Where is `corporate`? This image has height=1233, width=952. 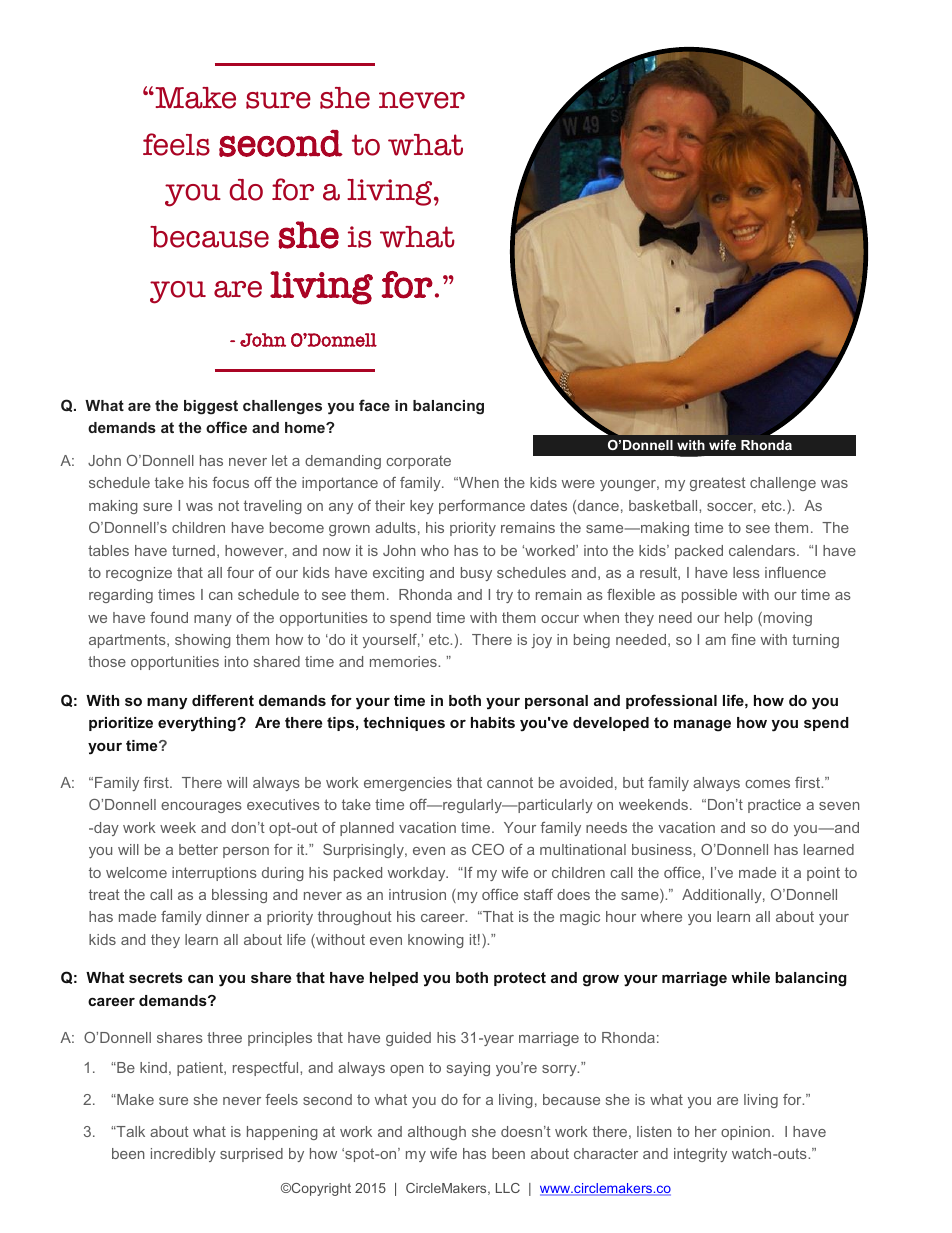
corporate is located at coordinates (418, 462).
